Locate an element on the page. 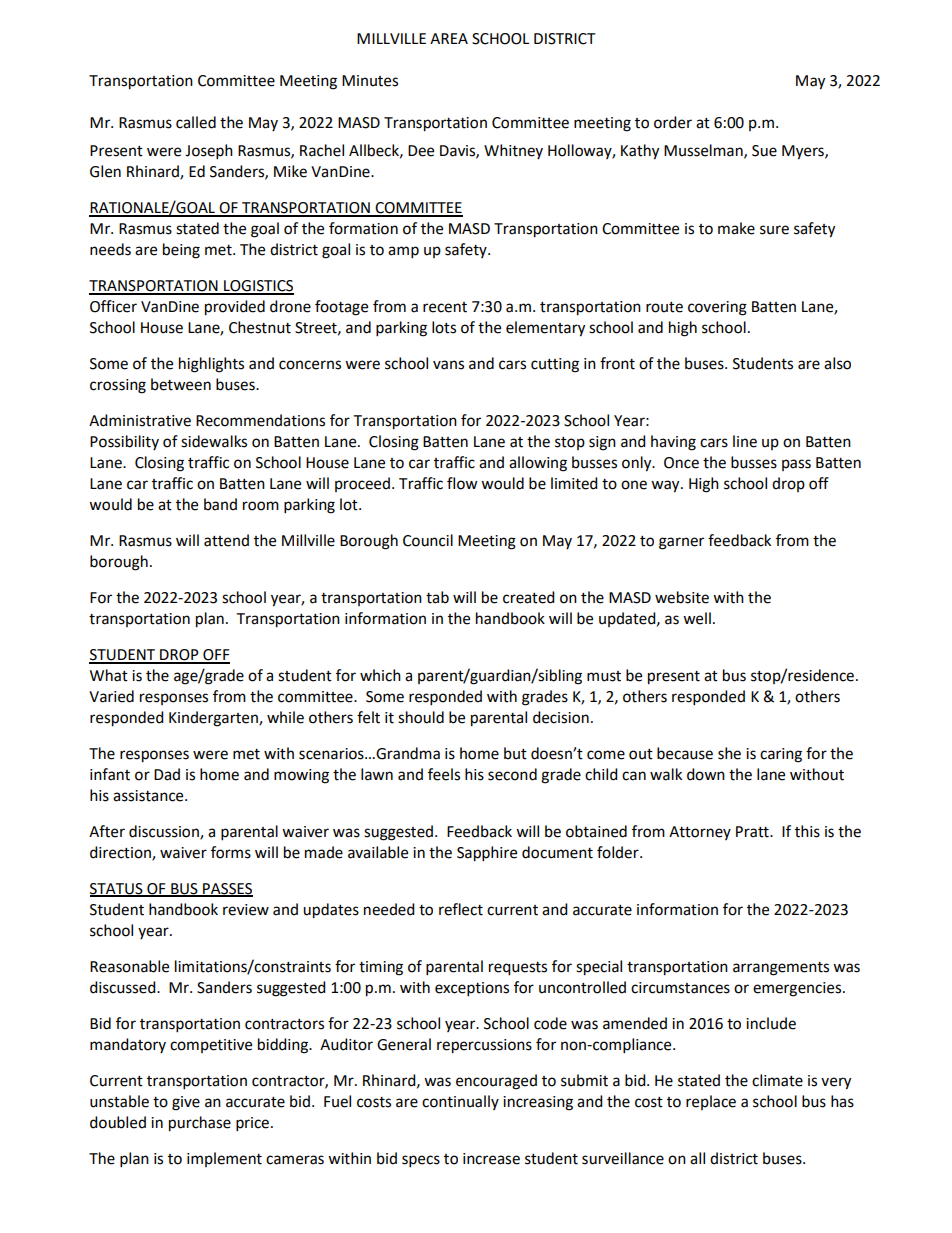 The width and height of the page is (952, 1233). flow is located at coordinates (462, 483).
